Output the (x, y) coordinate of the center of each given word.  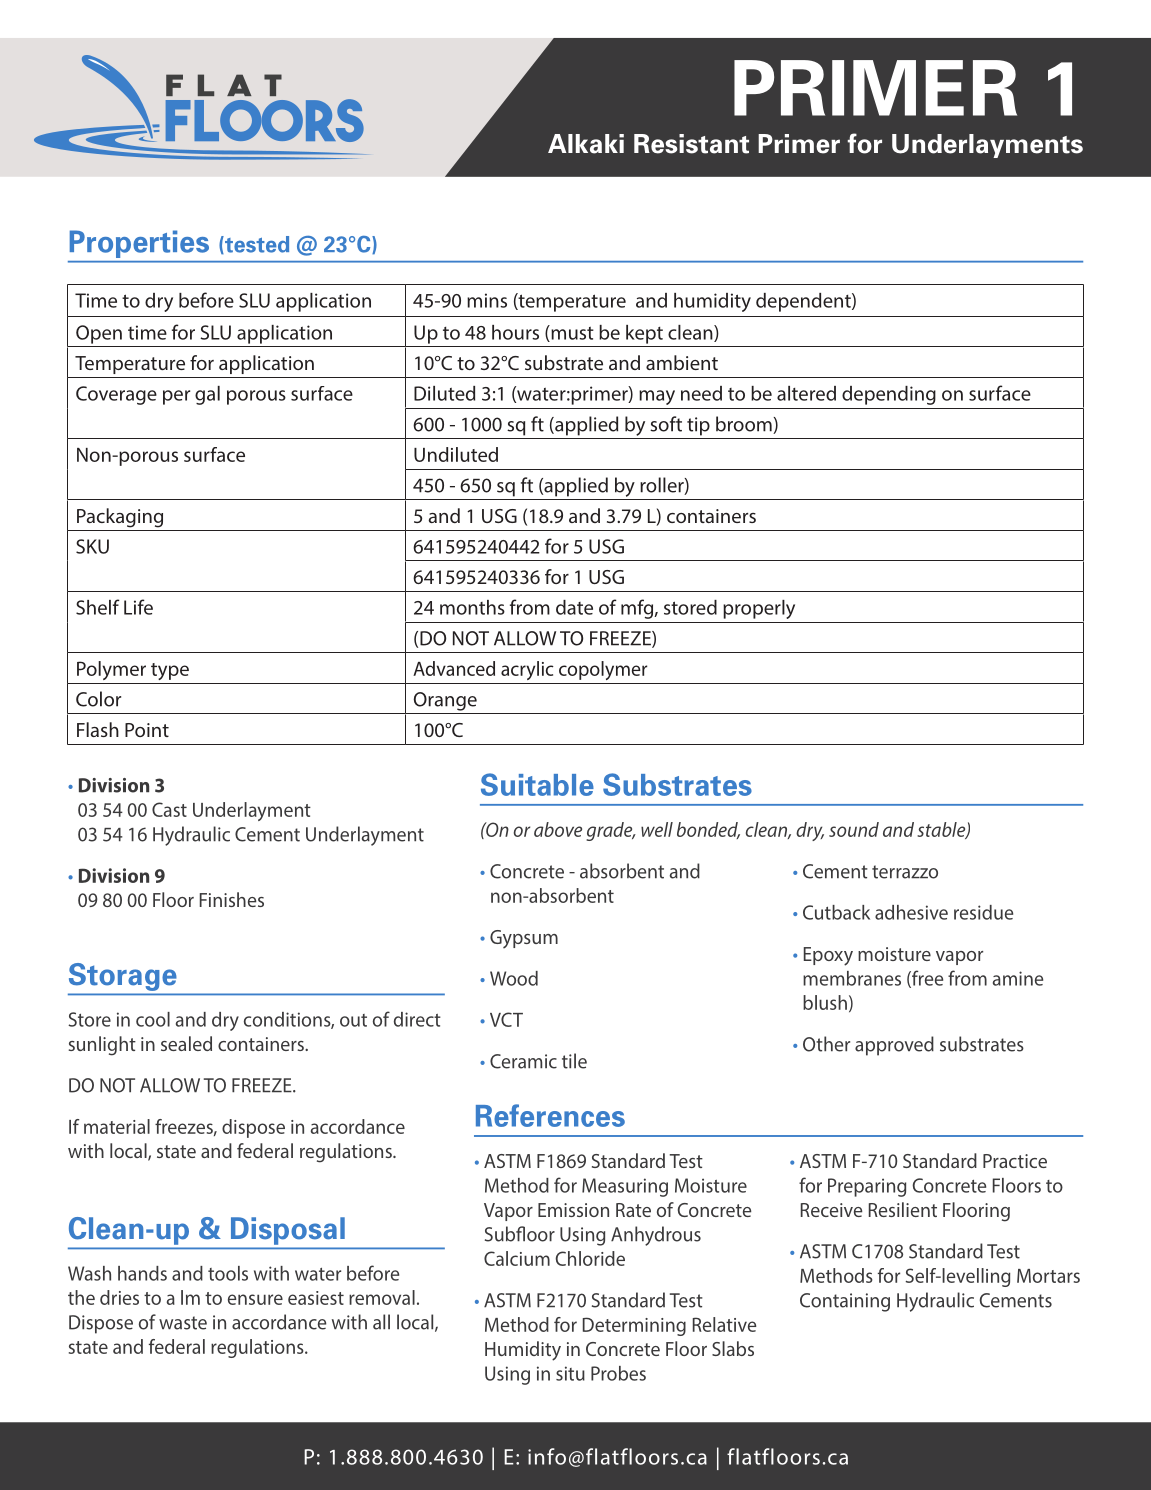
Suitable (537, 784)
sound (854, 829)
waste (183, 1323)
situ (570, 1373)
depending (889, 395)
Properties (139, 244)
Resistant (691, 144)
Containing (845, 1302)
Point (147, 730)
